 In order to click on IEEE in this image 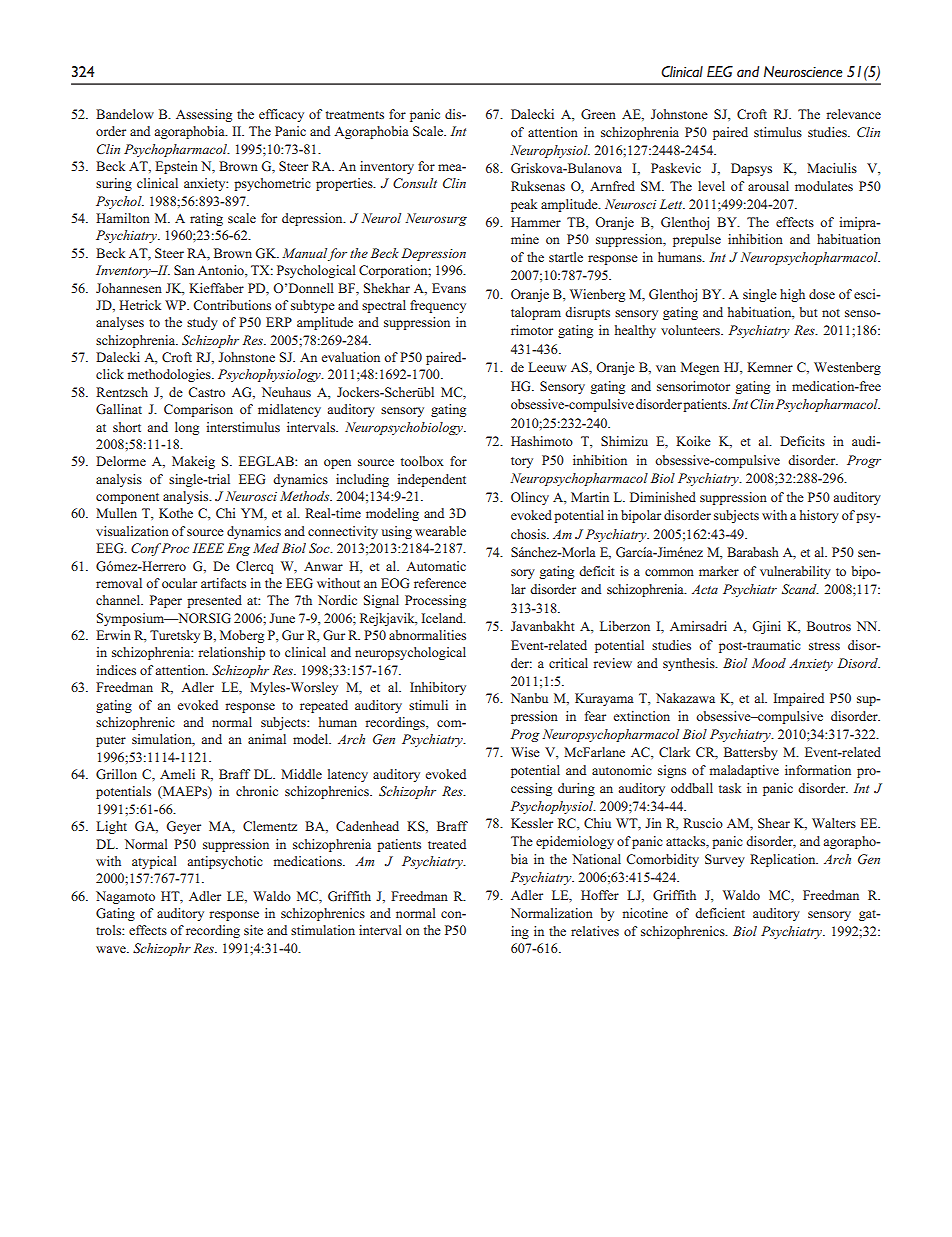, I will do `click(208, 548)`.
